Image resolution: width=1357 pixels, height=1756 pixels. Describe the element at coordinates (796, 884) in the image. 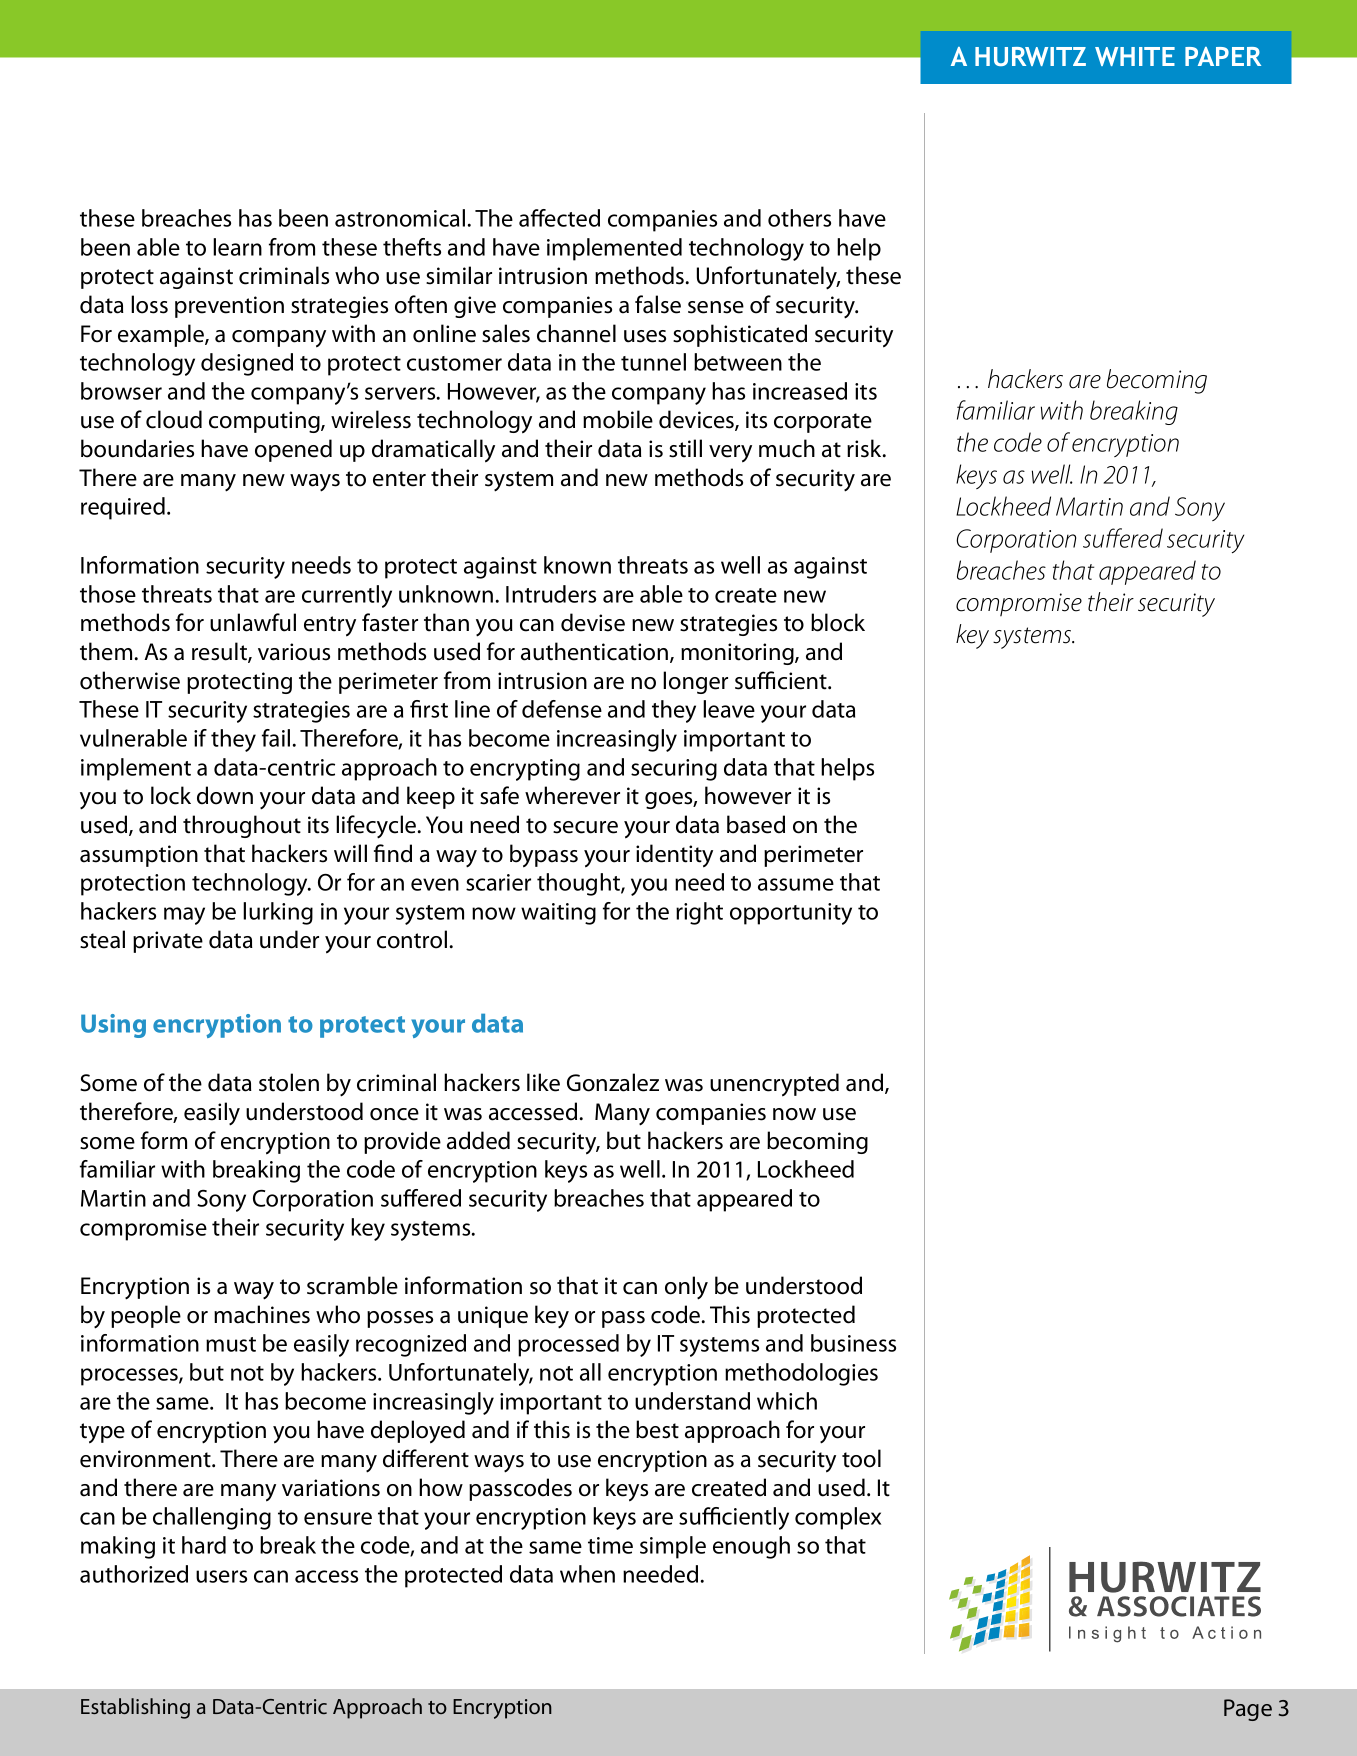

I see `assume` at that location.
